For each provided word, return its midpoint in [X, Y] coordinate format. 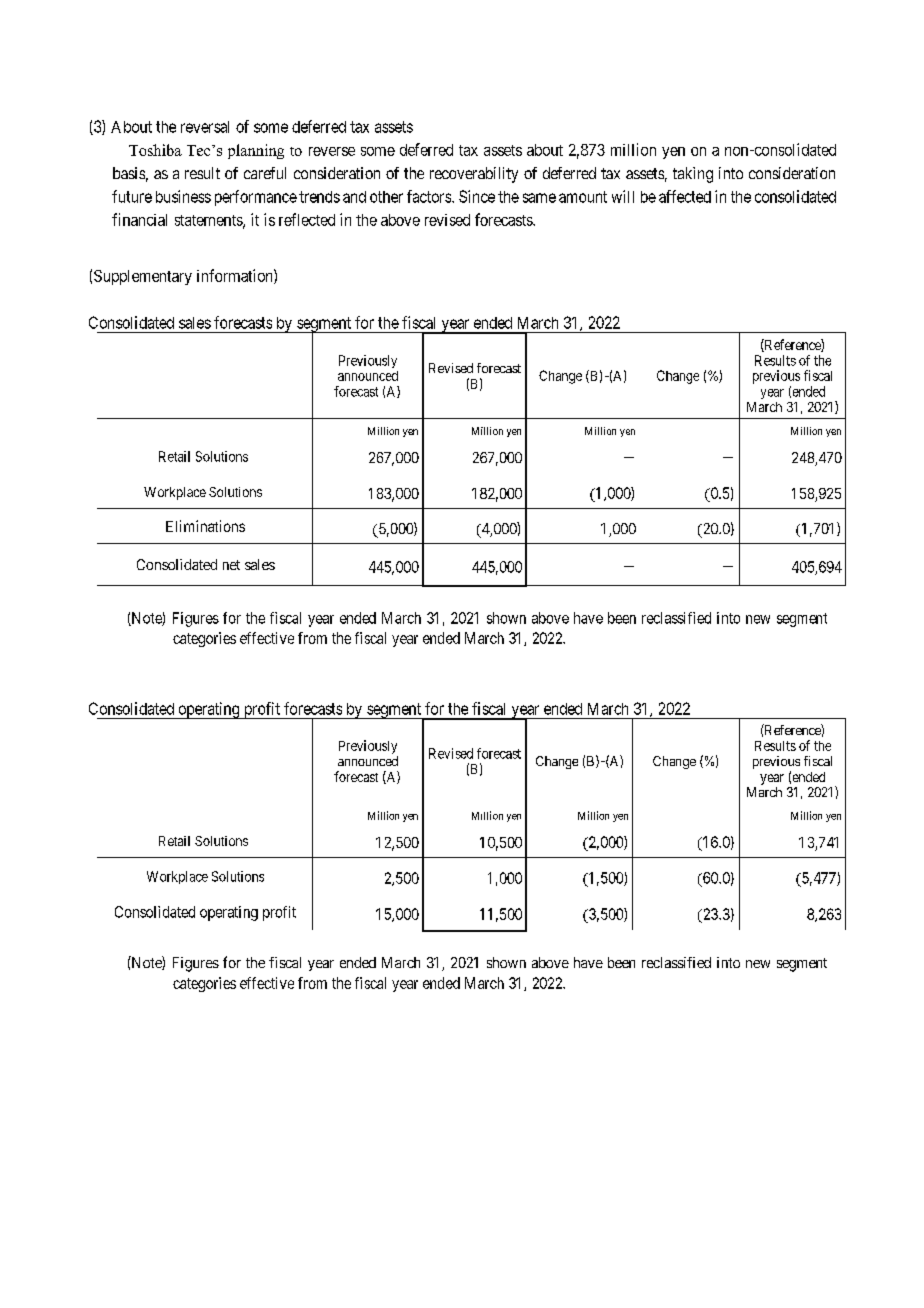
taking [693, 175]
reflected [307, 219]
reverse [332, 151]
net [231, 565]
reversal [205, 127]
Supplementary [143, 277]
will [623, 196]
